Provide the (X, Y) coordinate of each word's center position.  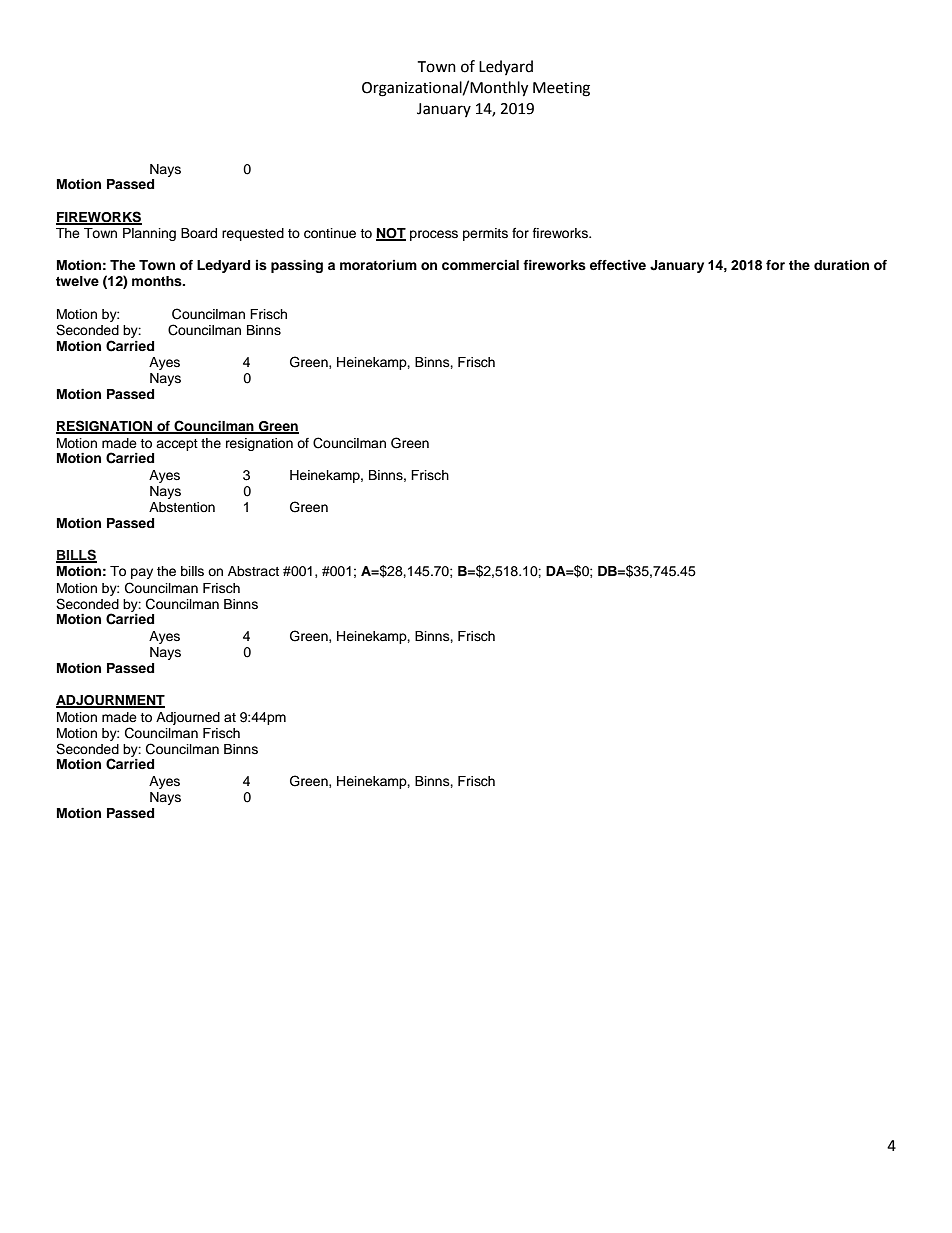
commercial (480, 265)
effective (618, 265)
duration (841, 265)
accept (177, 445)
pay (142, 573)
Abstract (253, 571)
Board (199, 233)
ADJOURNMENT (110, 701)
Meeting (561, 89)
